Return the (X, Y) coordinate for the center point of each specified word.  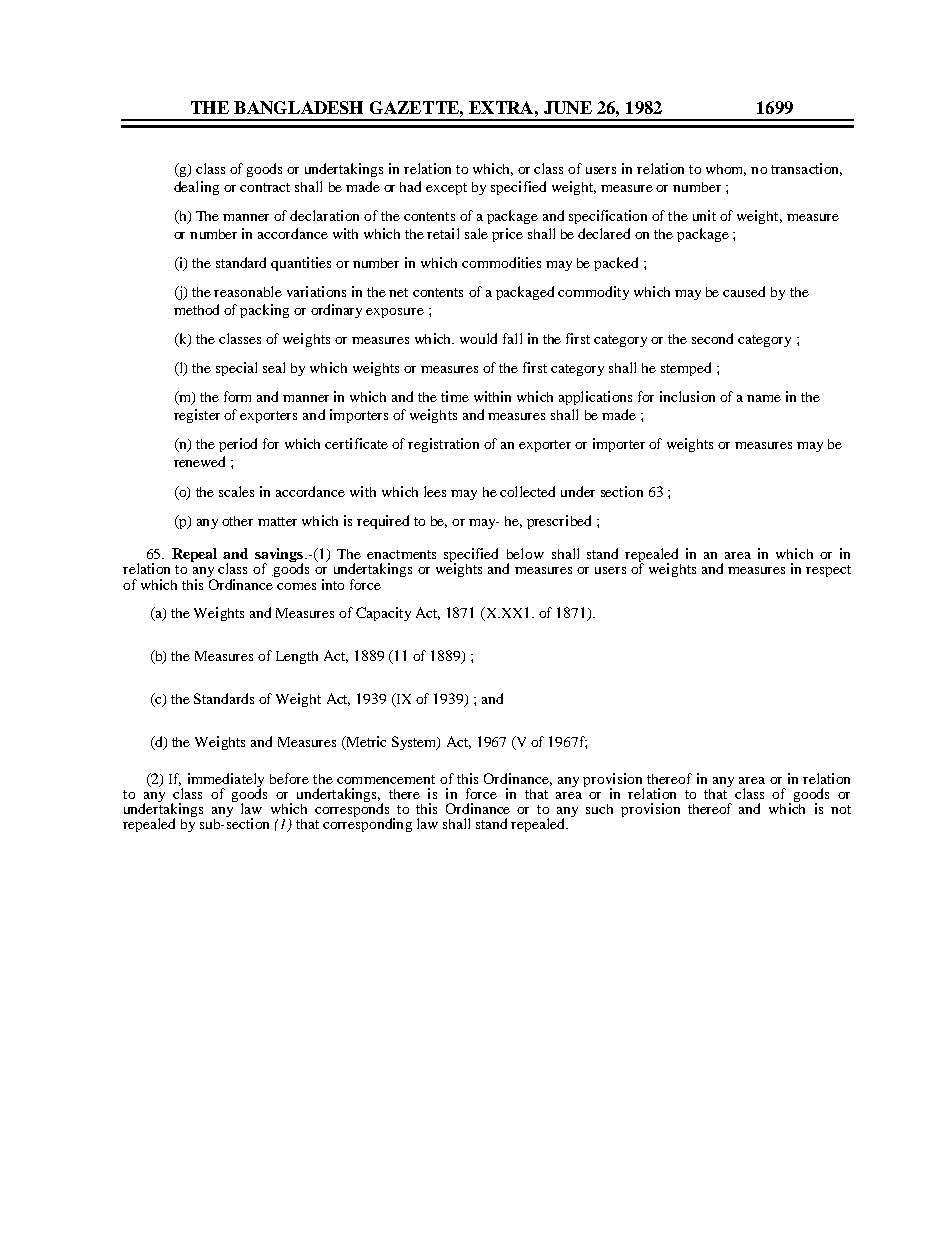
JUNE (568, 107)
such (599, 809)
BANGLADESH (298, 107)
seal (274, 367)
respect (828, 571)
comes (296, 586)
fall (512, 338)
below (525, 553)
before (289, 778)
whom (726, 170)
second (712, 338)
